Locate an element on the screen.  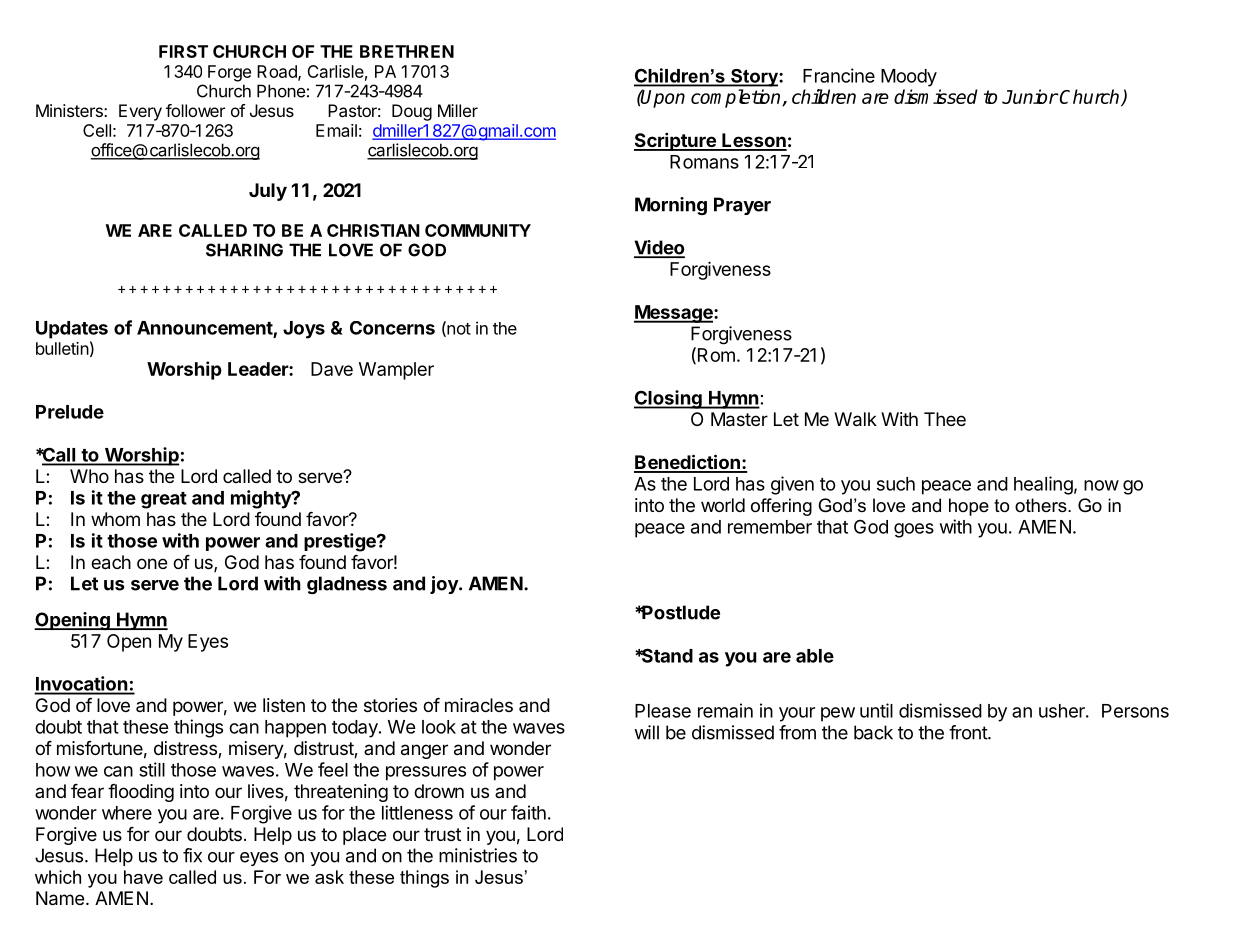
distress is located at coordinates (186, 749).
